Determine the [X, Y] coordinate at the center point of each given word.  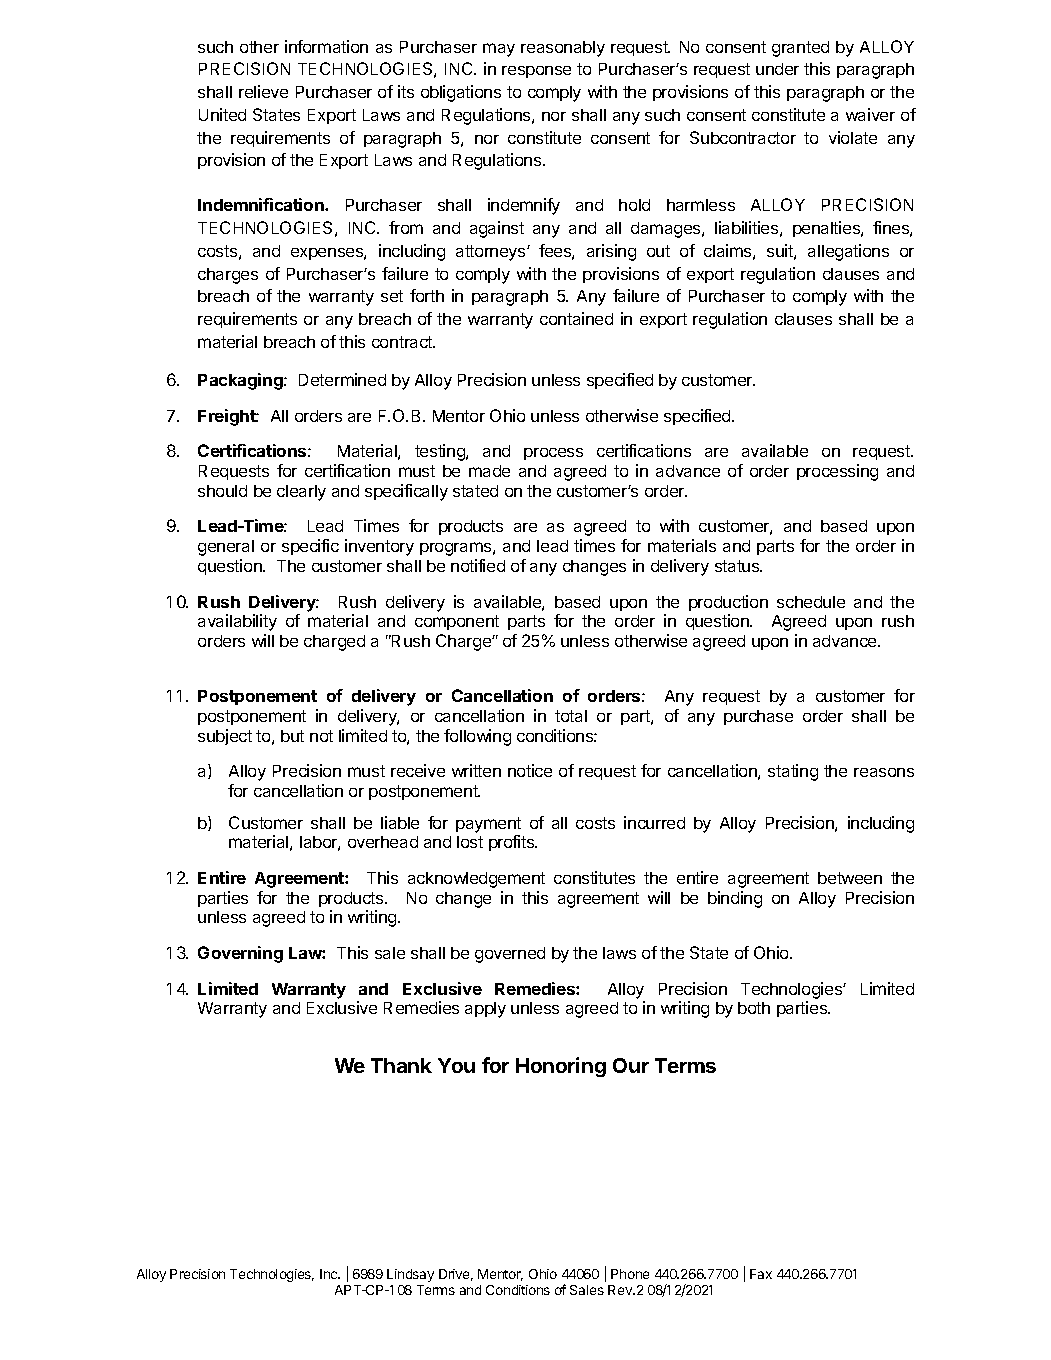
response [536, 72]
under [777, 69]
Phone [630, 1274]
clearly [301, 493]
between [850, 878]
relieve [263, 91]
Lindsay [410, 1275]
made [489, 471]
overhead [383, 842]
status [738, 566]
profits [513, 843]
